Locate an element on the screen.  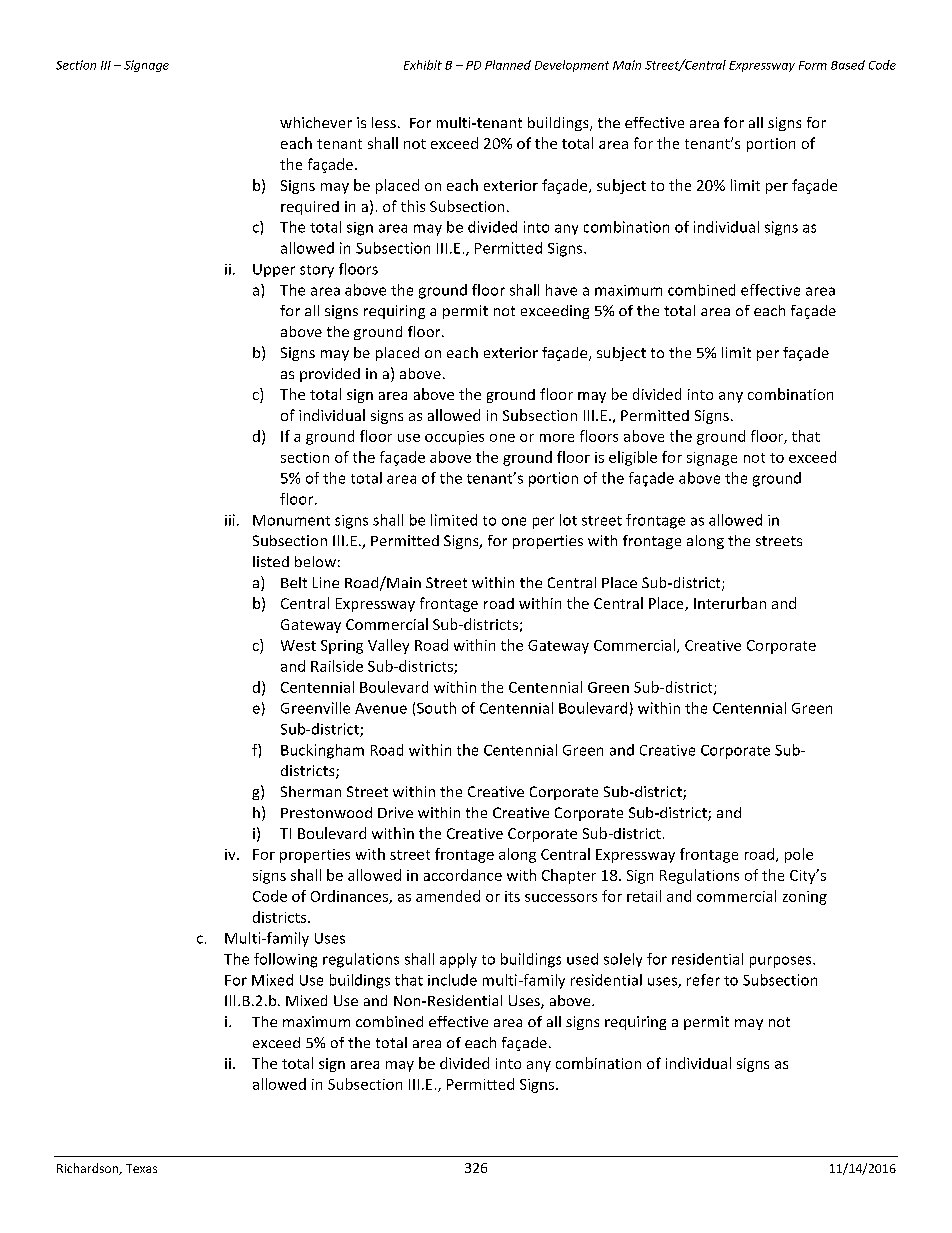
occupies is located at coordinates (454, 438).
